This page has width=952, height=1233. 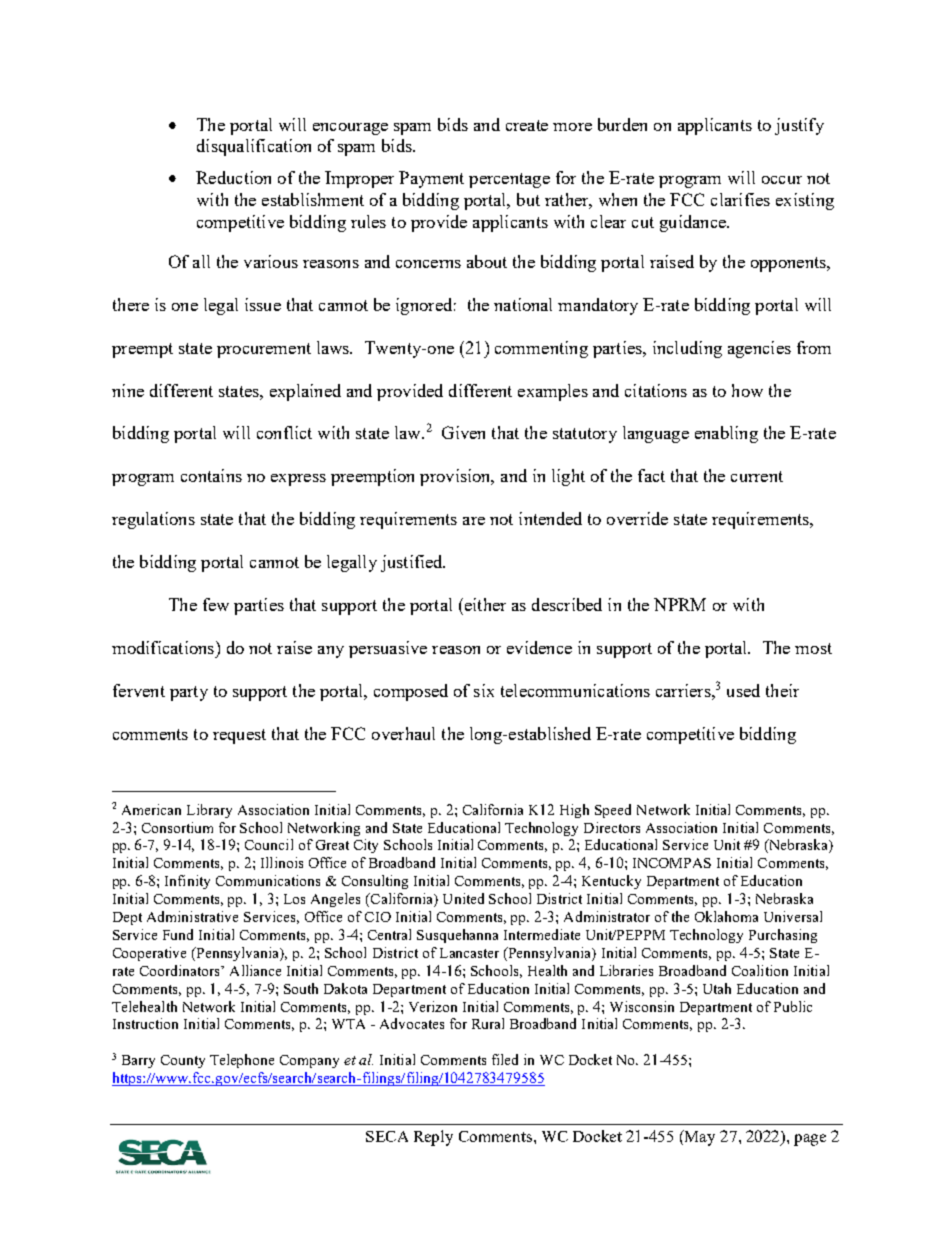 I want to click on overhaul, so click(x=403, y=733).
